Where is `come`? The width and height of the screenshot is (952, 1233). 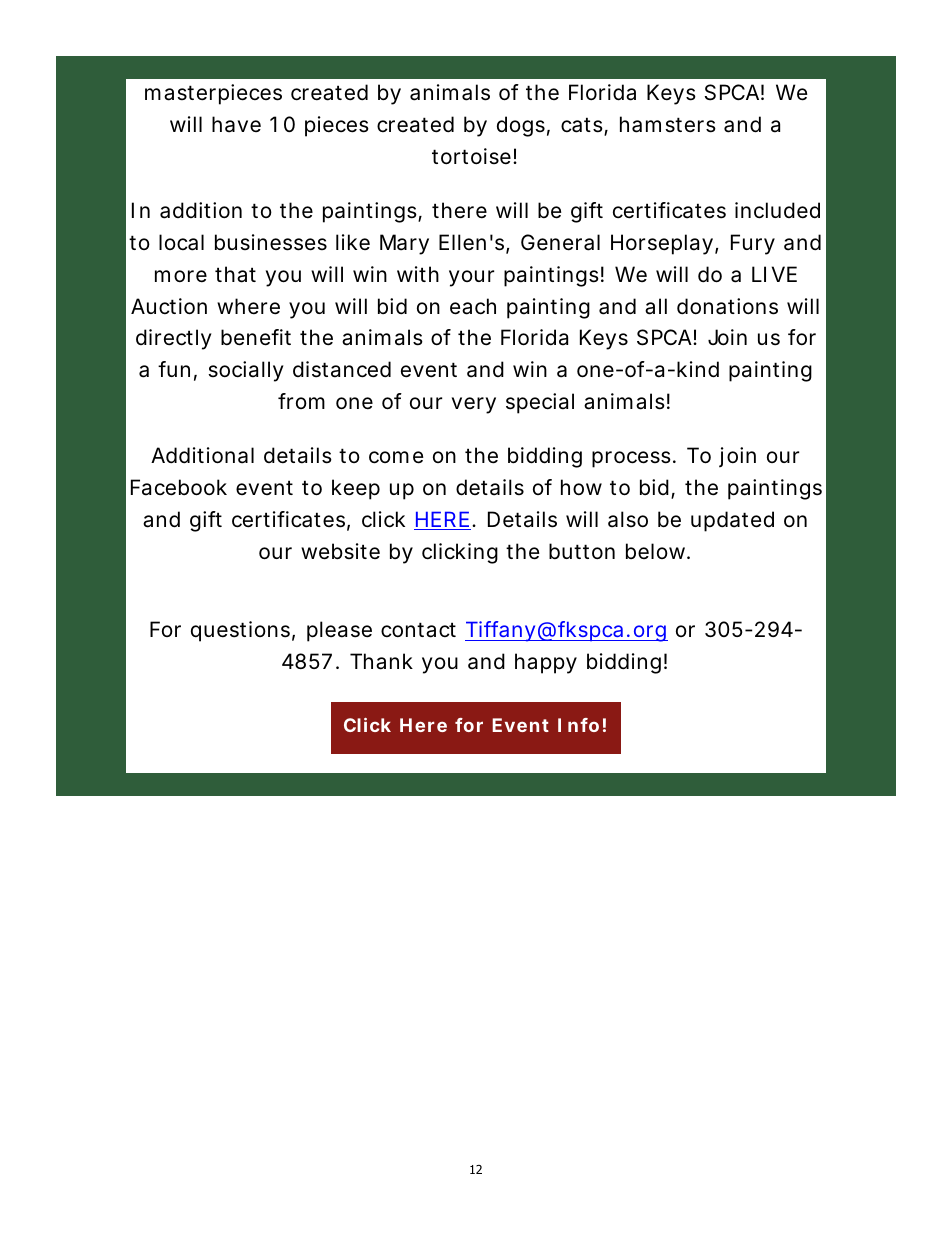
come is located at coordinates (396, 457).
